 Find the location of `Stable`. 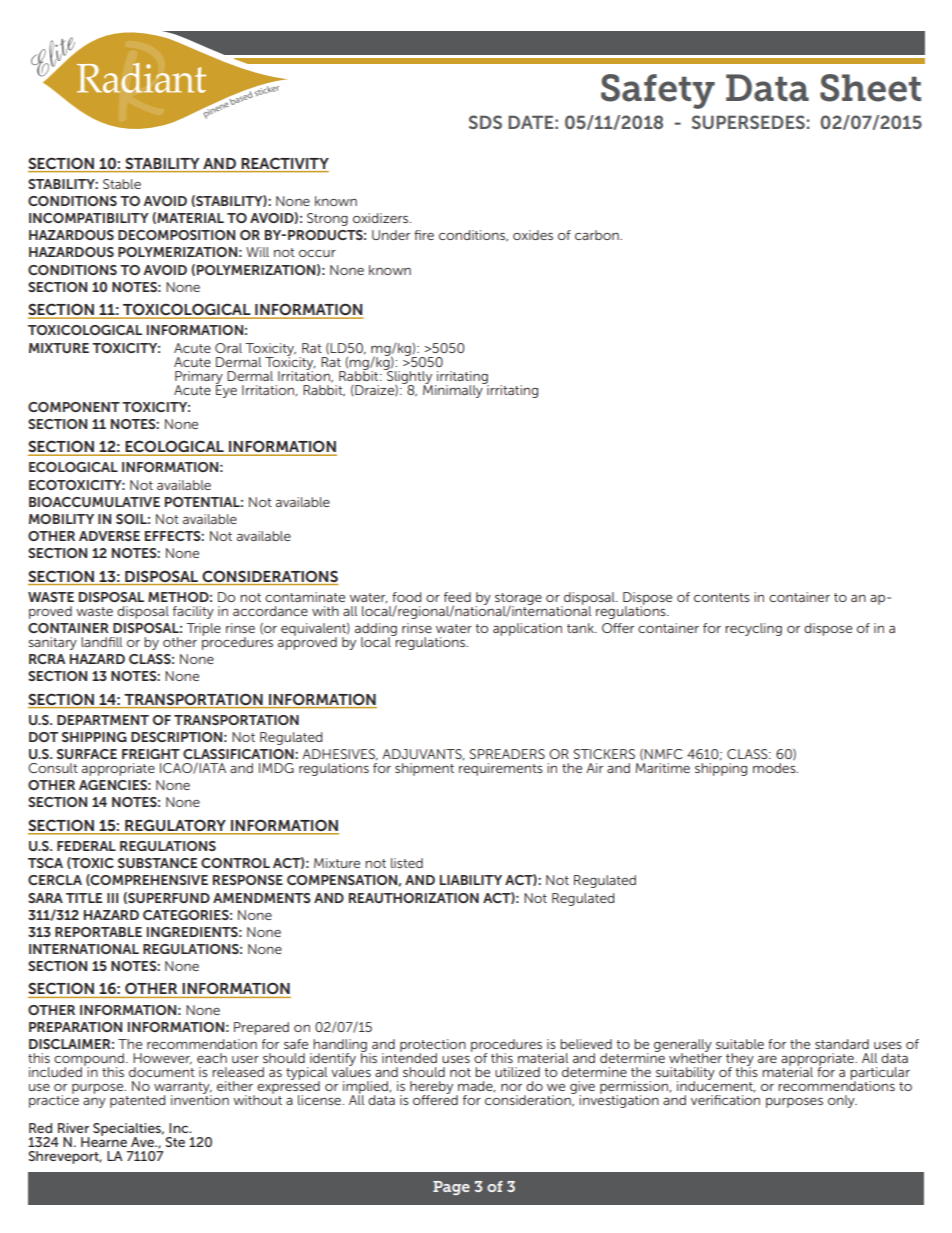

Stable is located at coordinates (122, 184).
